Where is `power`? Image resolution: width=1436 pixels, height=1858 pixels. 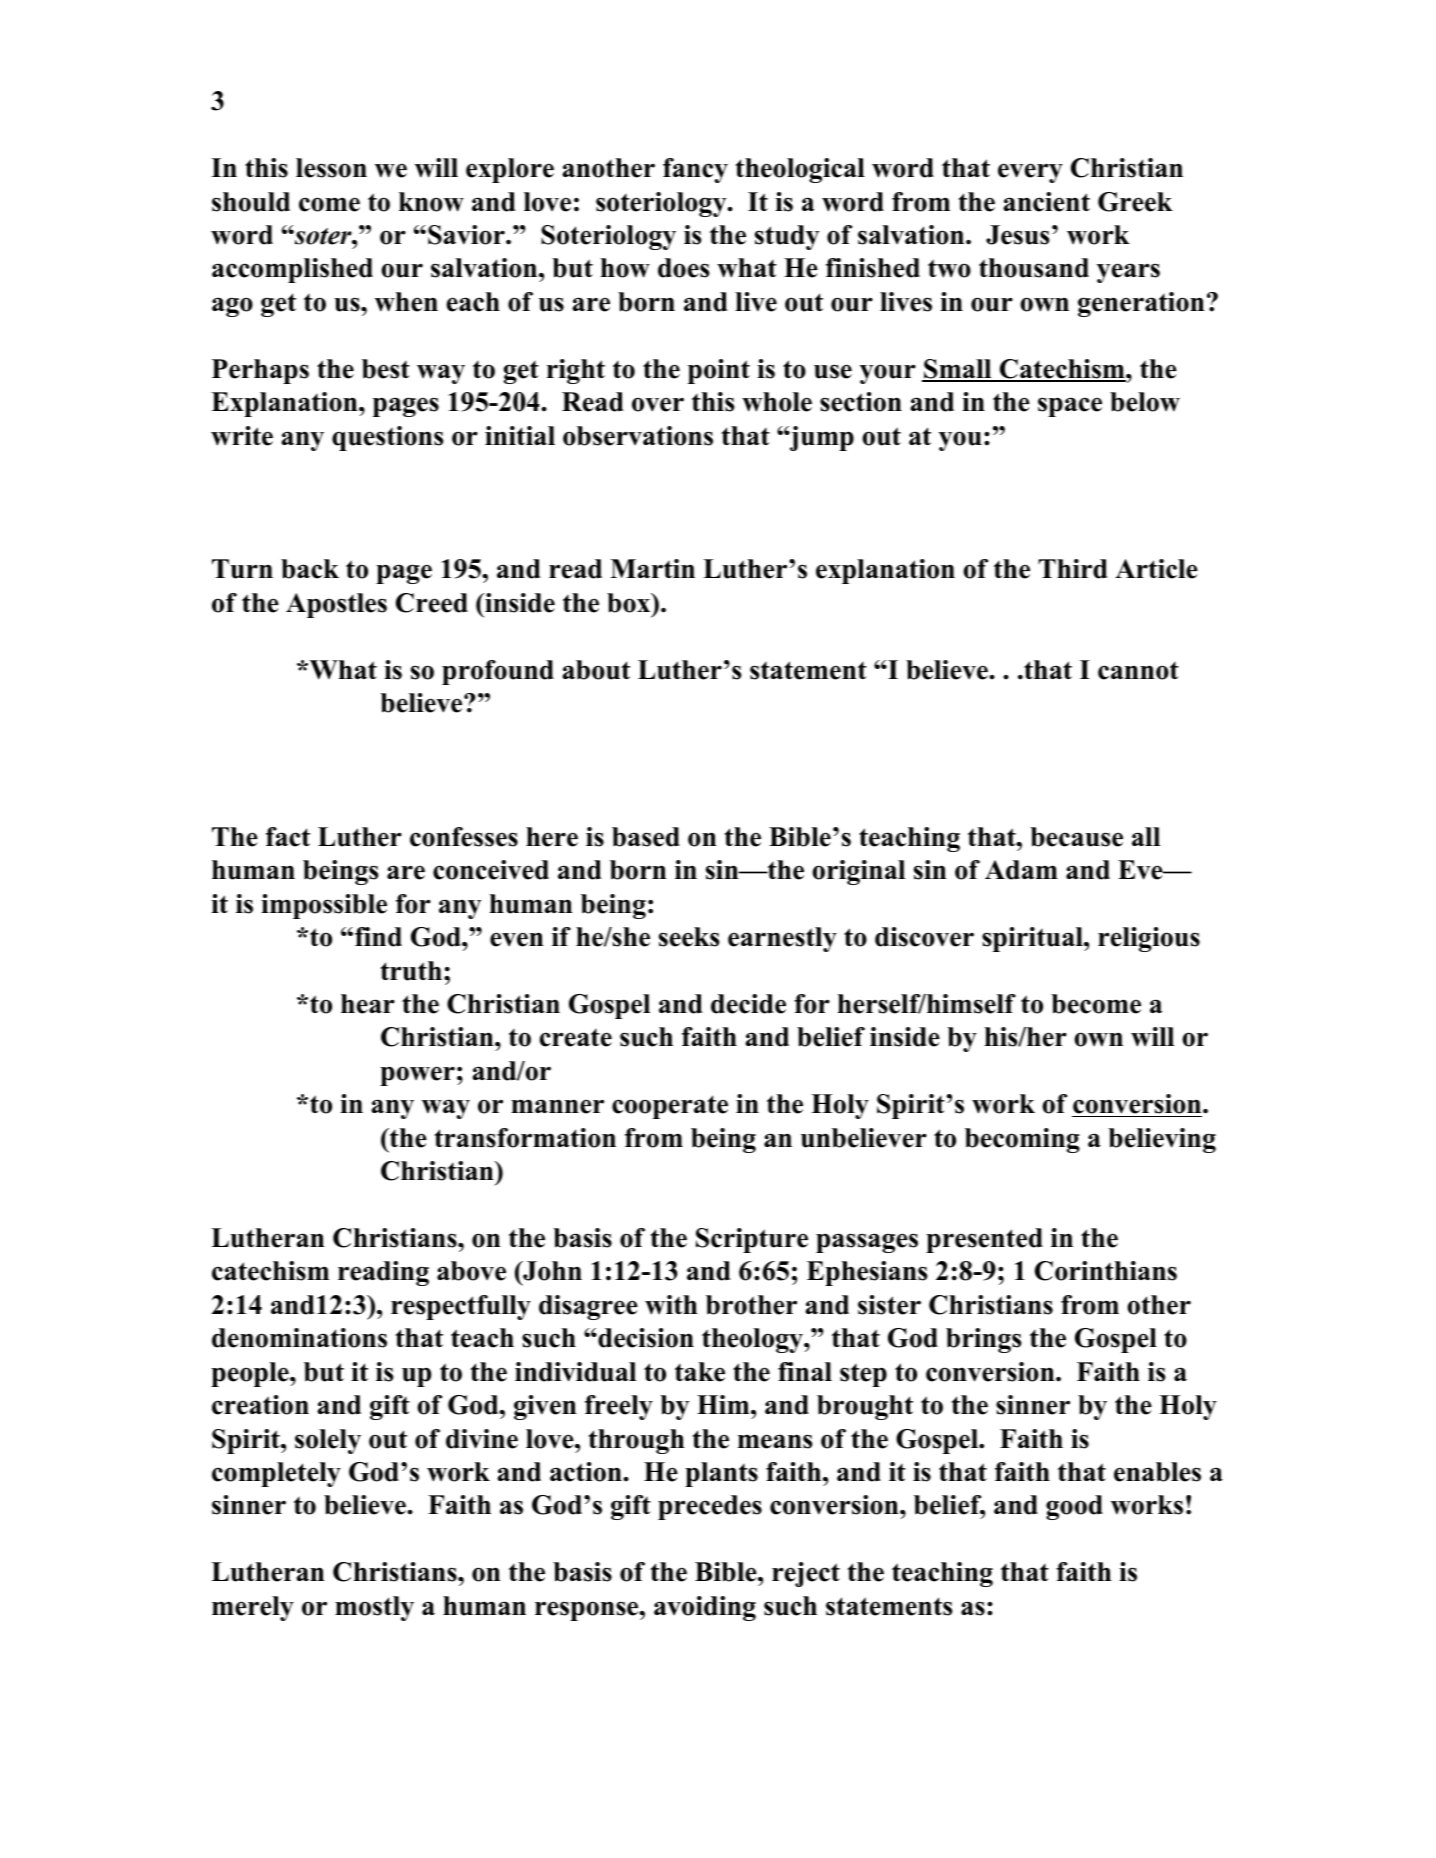
power is located at coordinates (417, 1076).
